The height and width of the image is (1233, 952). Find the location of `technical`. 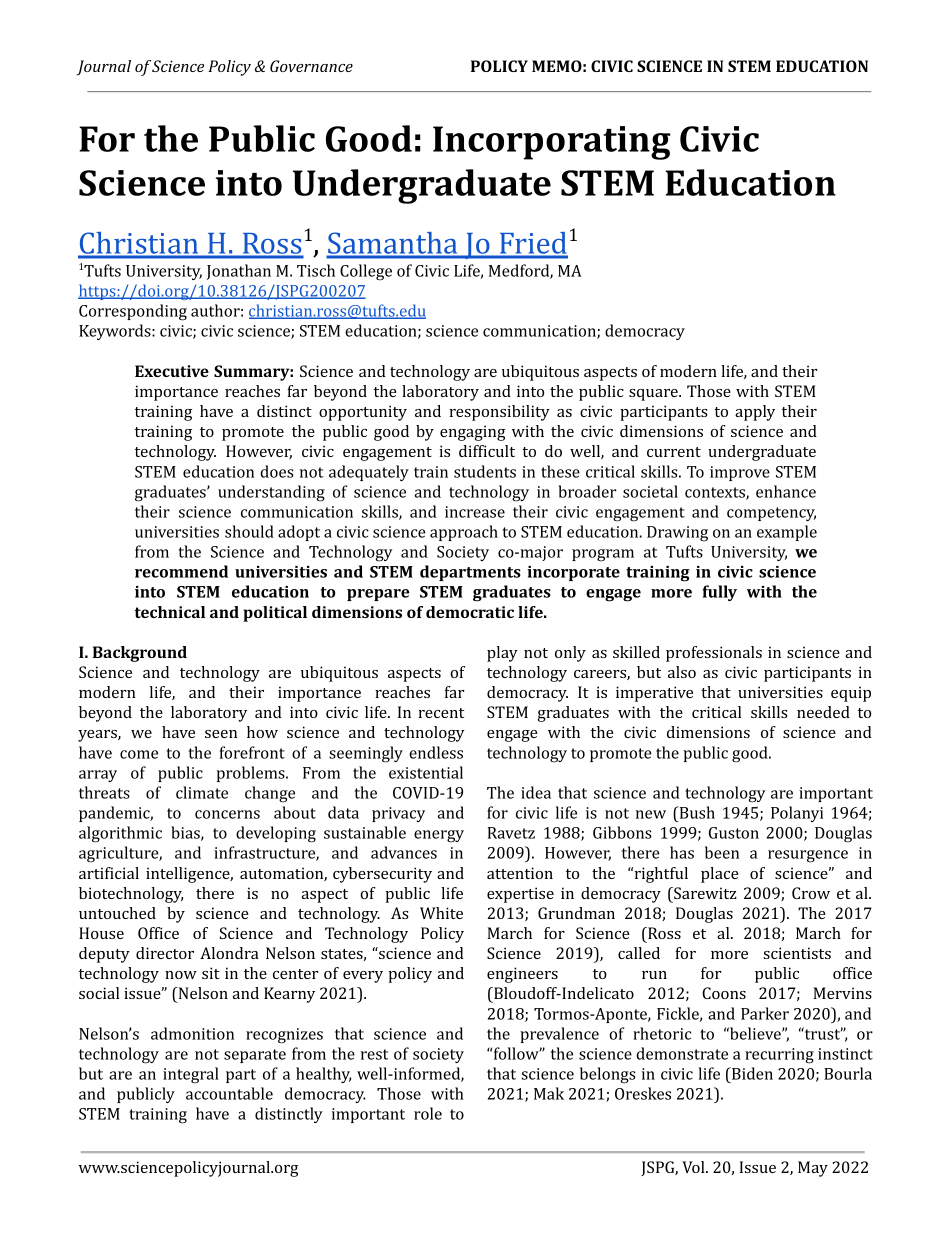

technical is located at coordinates (169, 612).
